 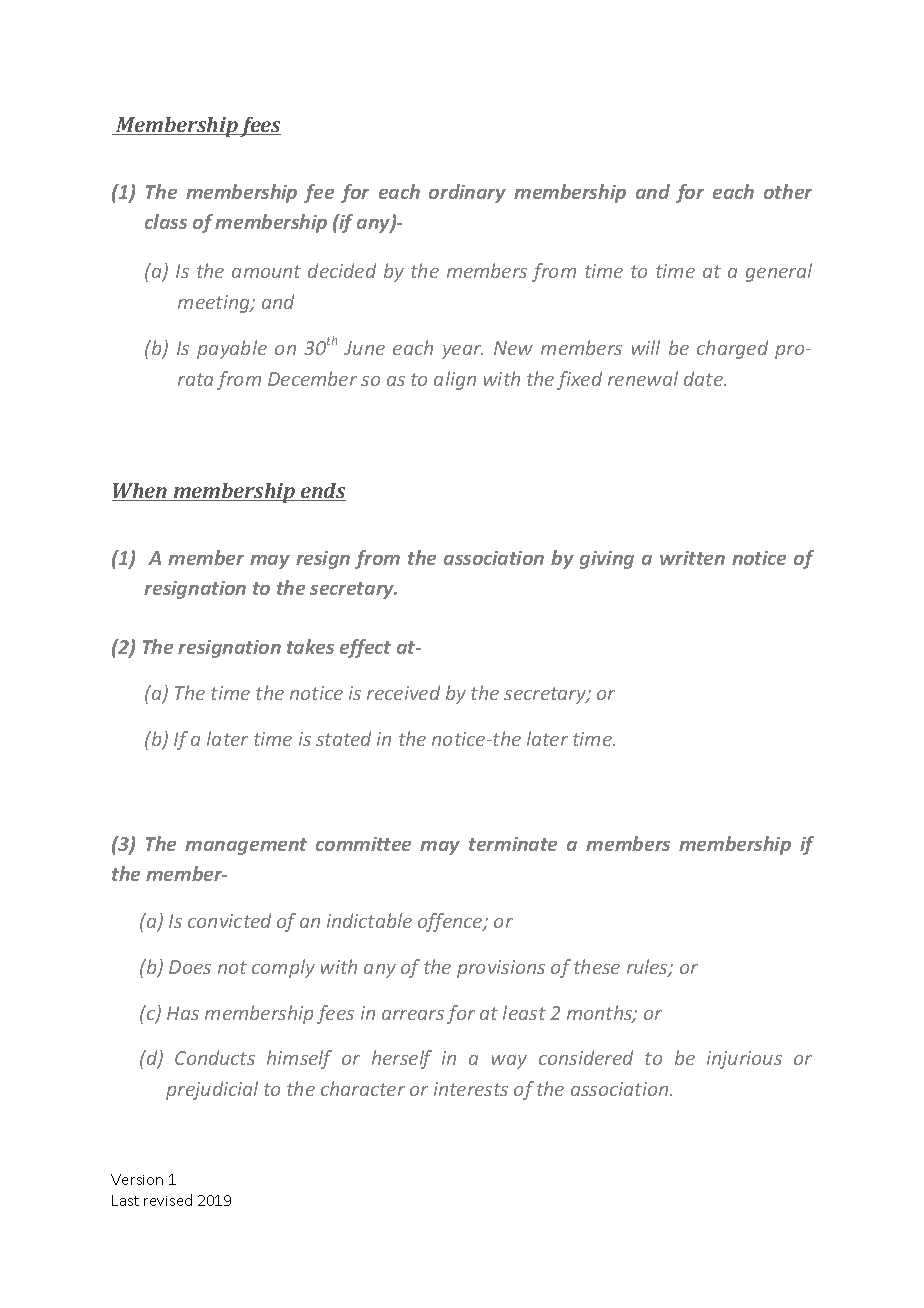 What do you see at coordinates (310, 646) in the image?
I see `takes` at bounding box center [310, 646].
